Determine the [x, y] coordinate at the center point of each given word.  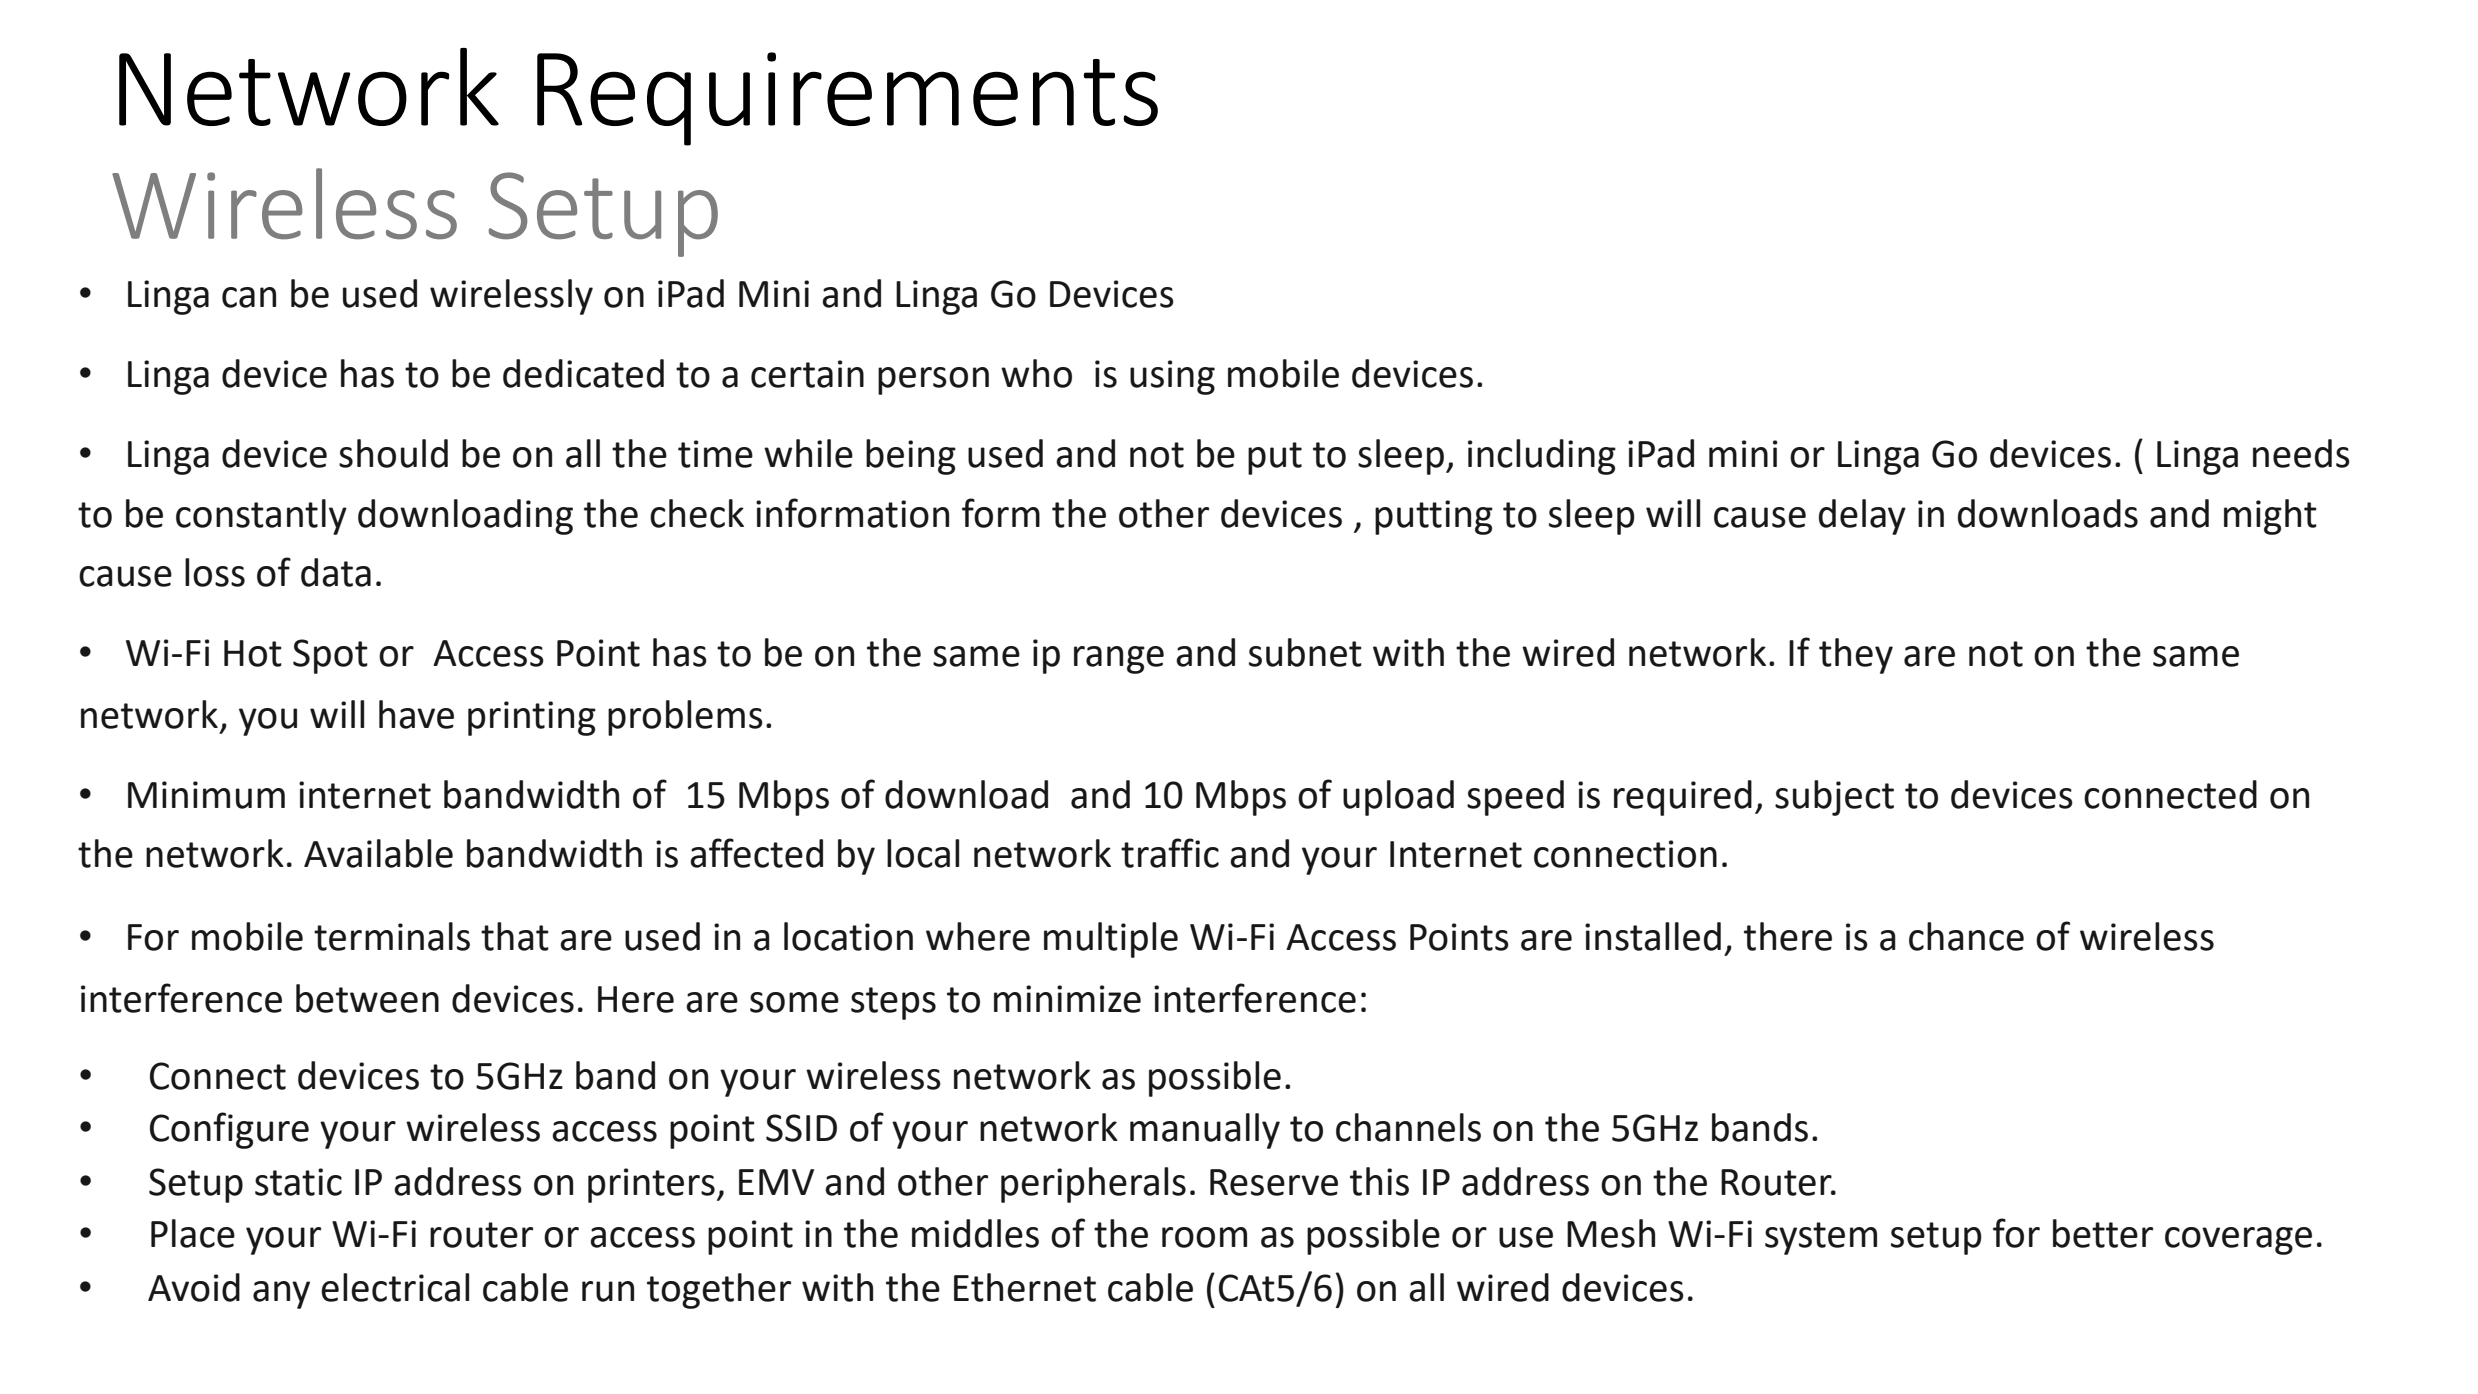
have [416, 714]
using [1172, 377]
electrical [395, 1287]
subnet [1305, 652]
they [1856, 656]
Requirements [847, 99]
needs [2301, 453]
